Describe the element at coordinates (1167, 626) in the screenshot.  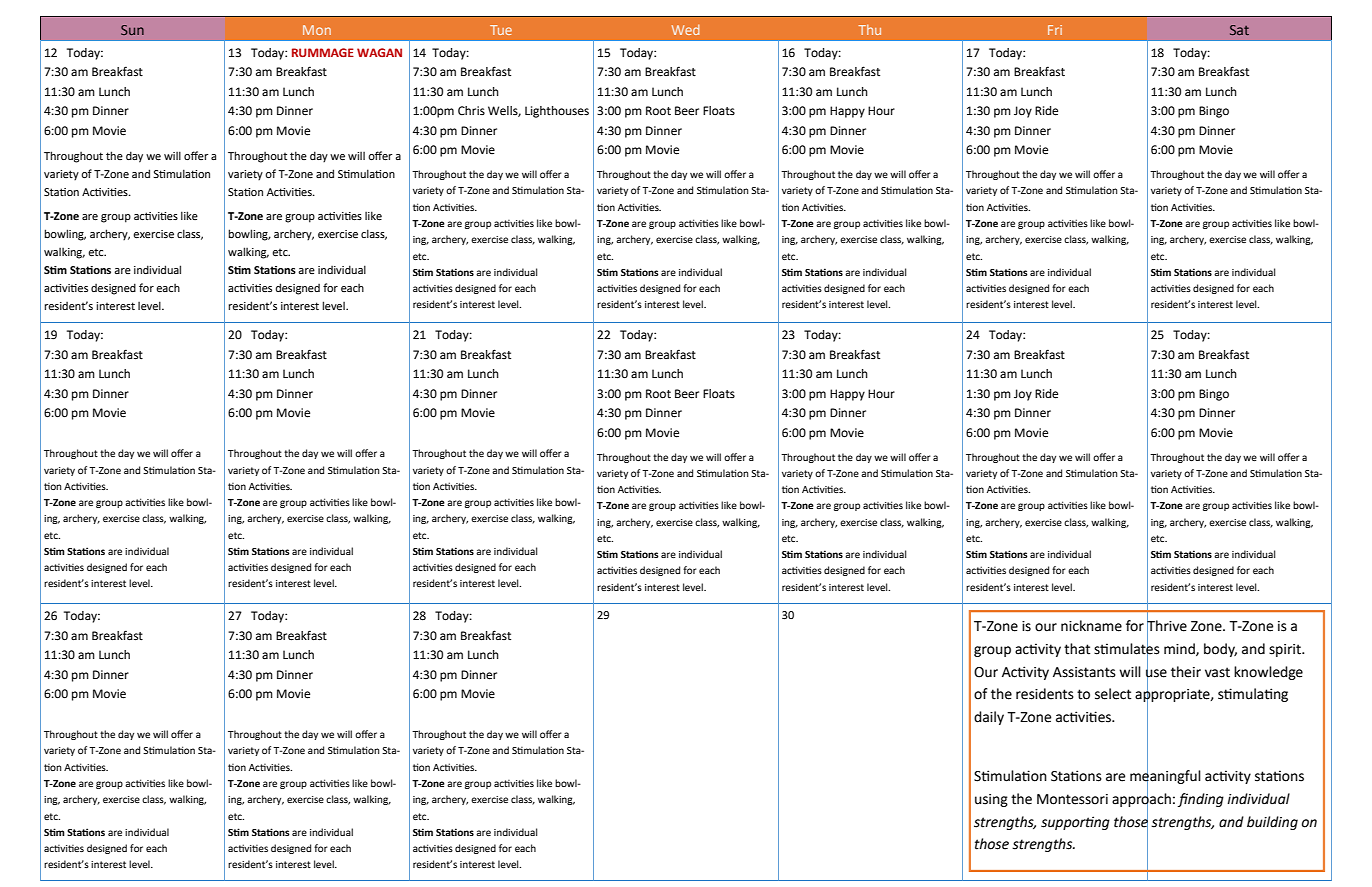
I see `Thrive` at that location.
